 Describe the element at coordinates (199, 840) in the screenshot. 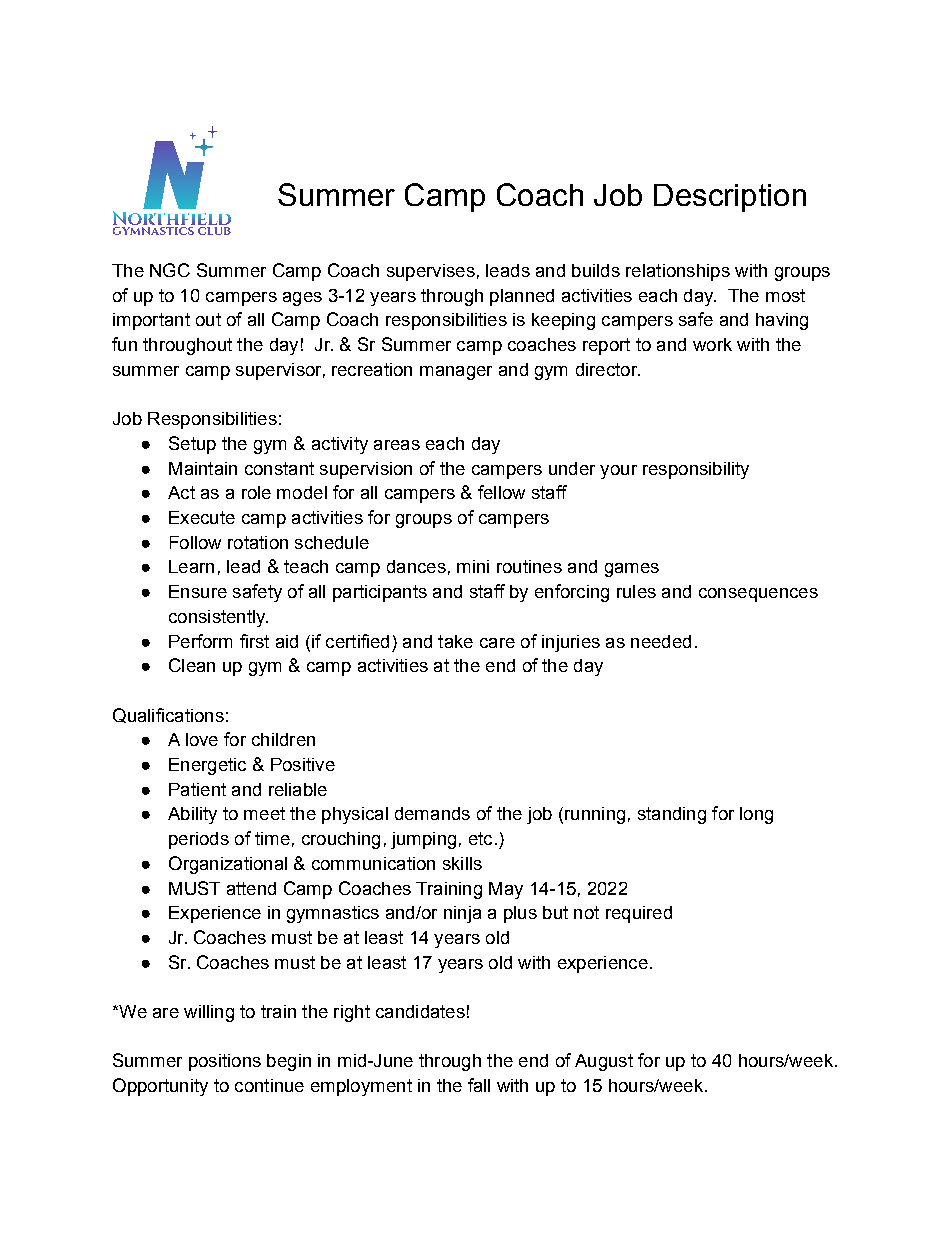

I see `periods` at that location.
